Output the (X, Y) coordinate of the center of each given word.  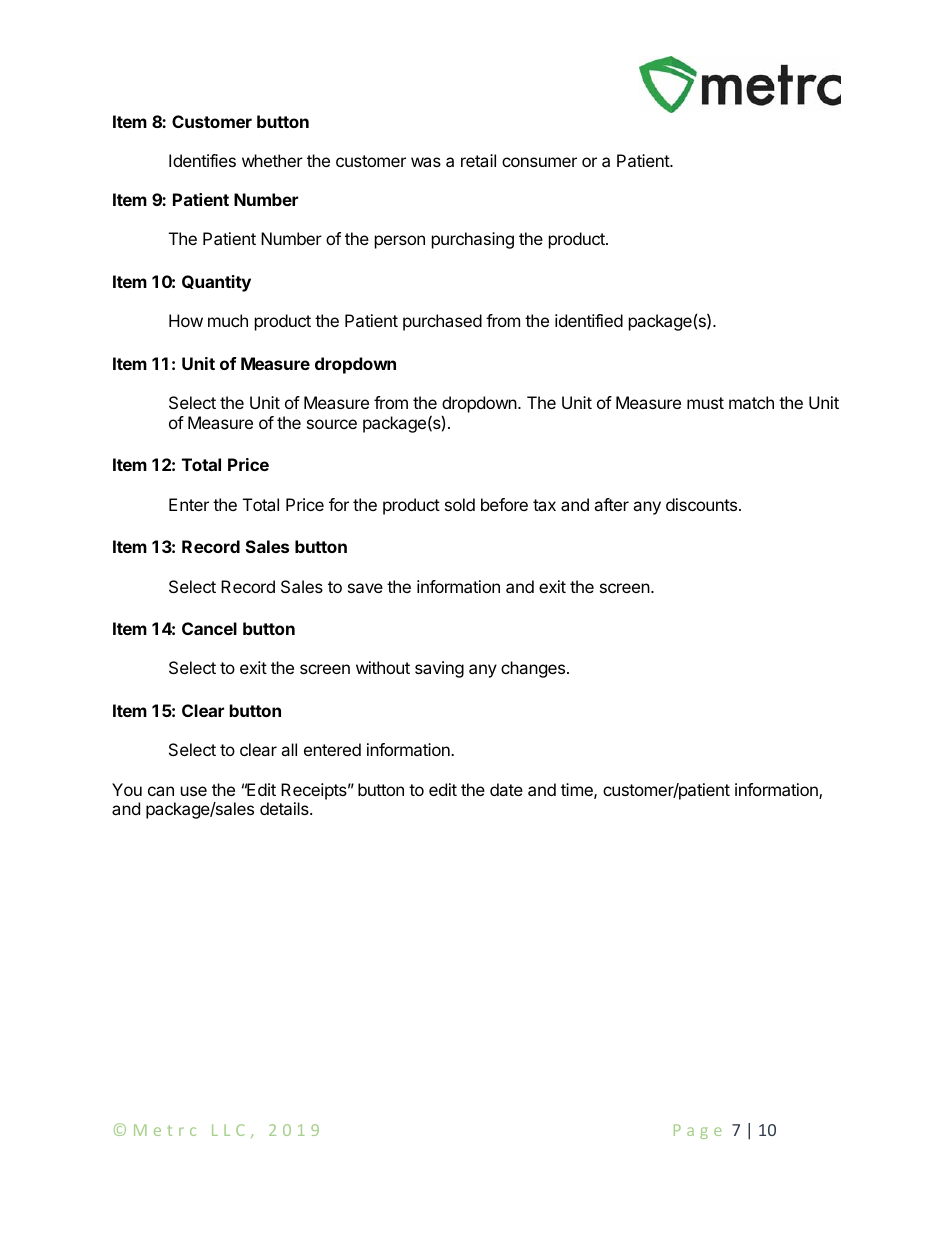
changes (533, 669)
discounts (701, 504)
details (285, 808)
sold (460, 504)
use (194, 791)
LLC (228, 1130)
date (506, 789)
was (426, 162)
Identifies (202, 160)
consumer (539, 162)
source (332, 424)
